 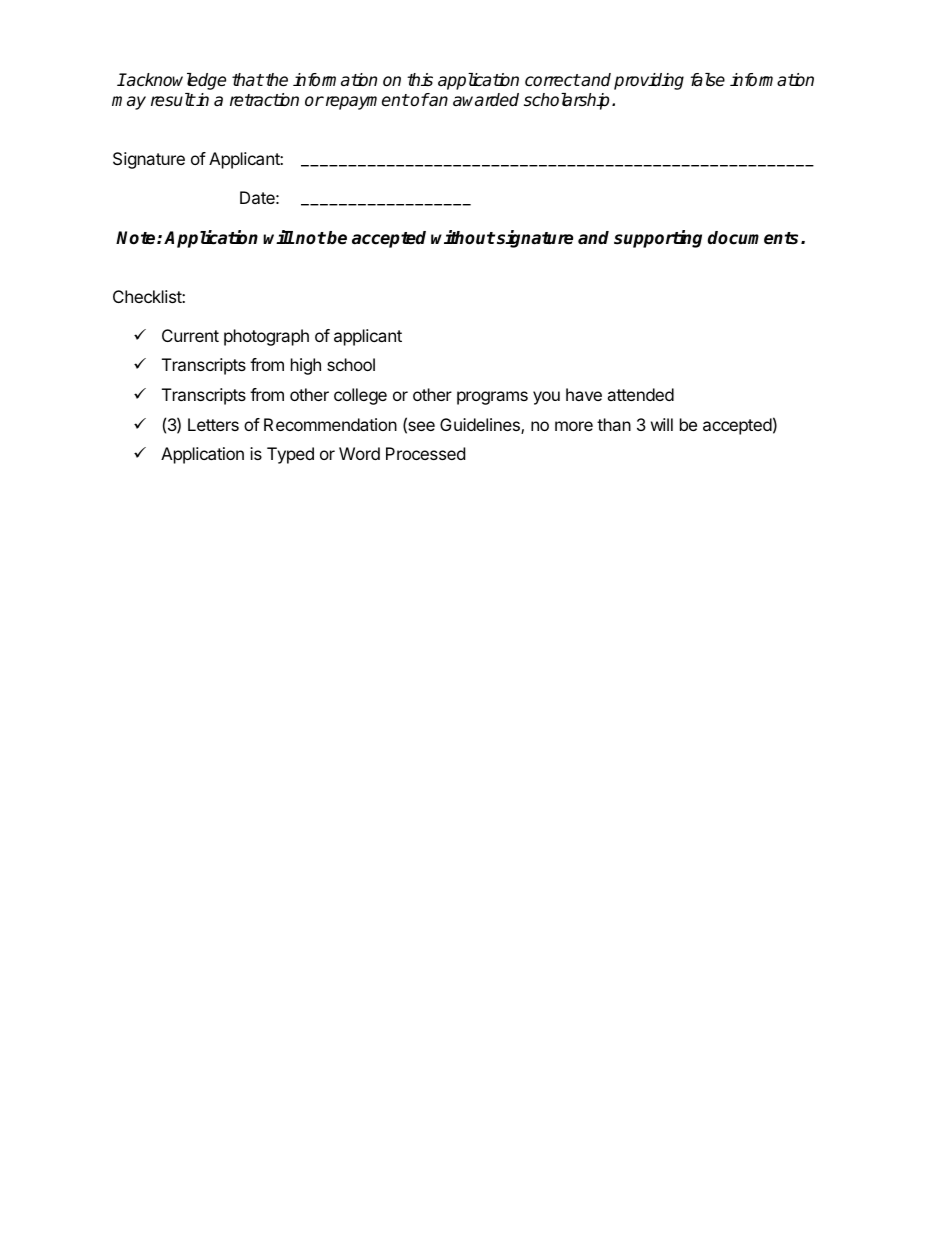 I want to click on acknowledge, so click(x=175, y=81).
